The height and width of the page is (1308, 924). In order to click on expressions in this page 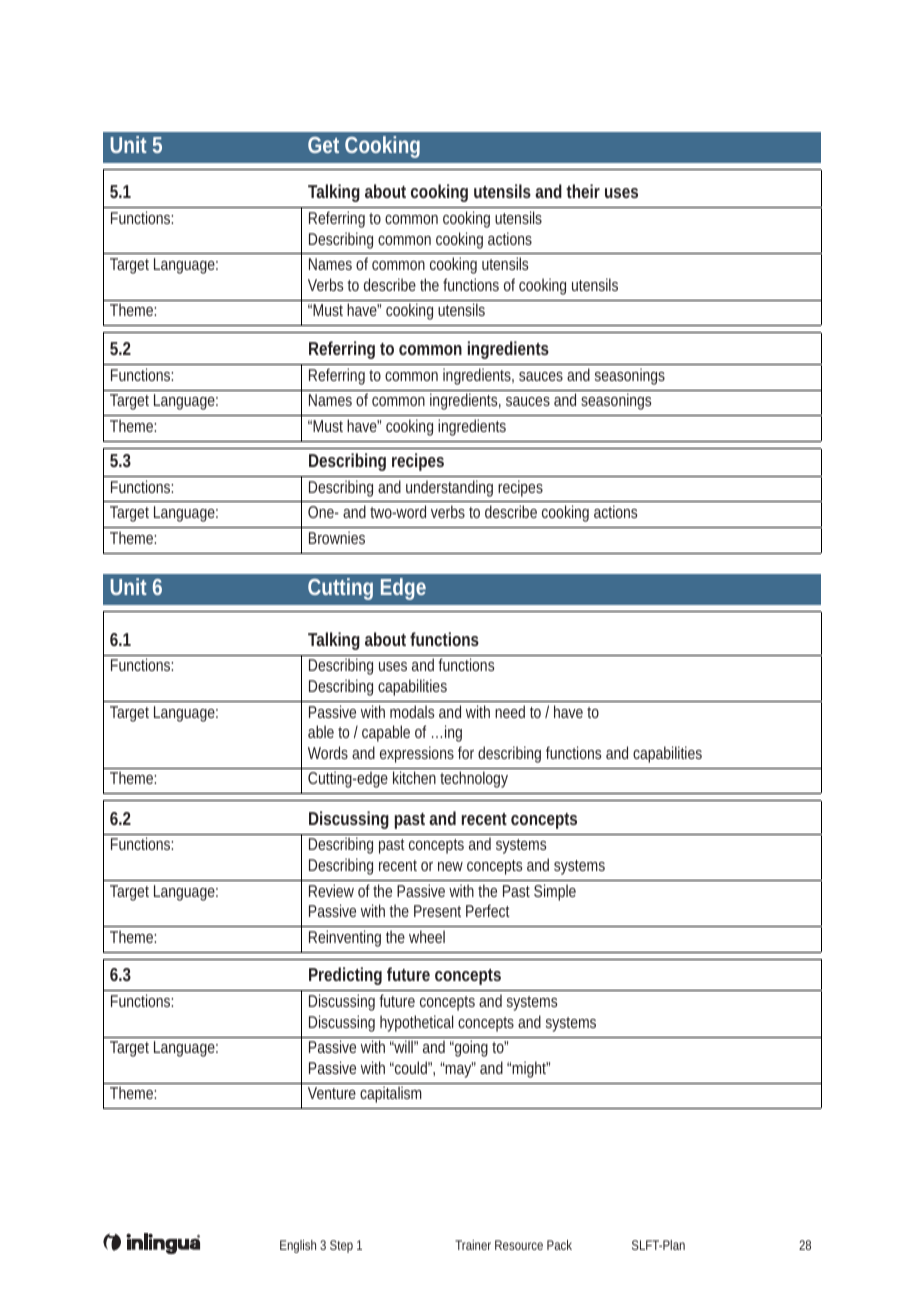, I will do `click(417, 754)`.
